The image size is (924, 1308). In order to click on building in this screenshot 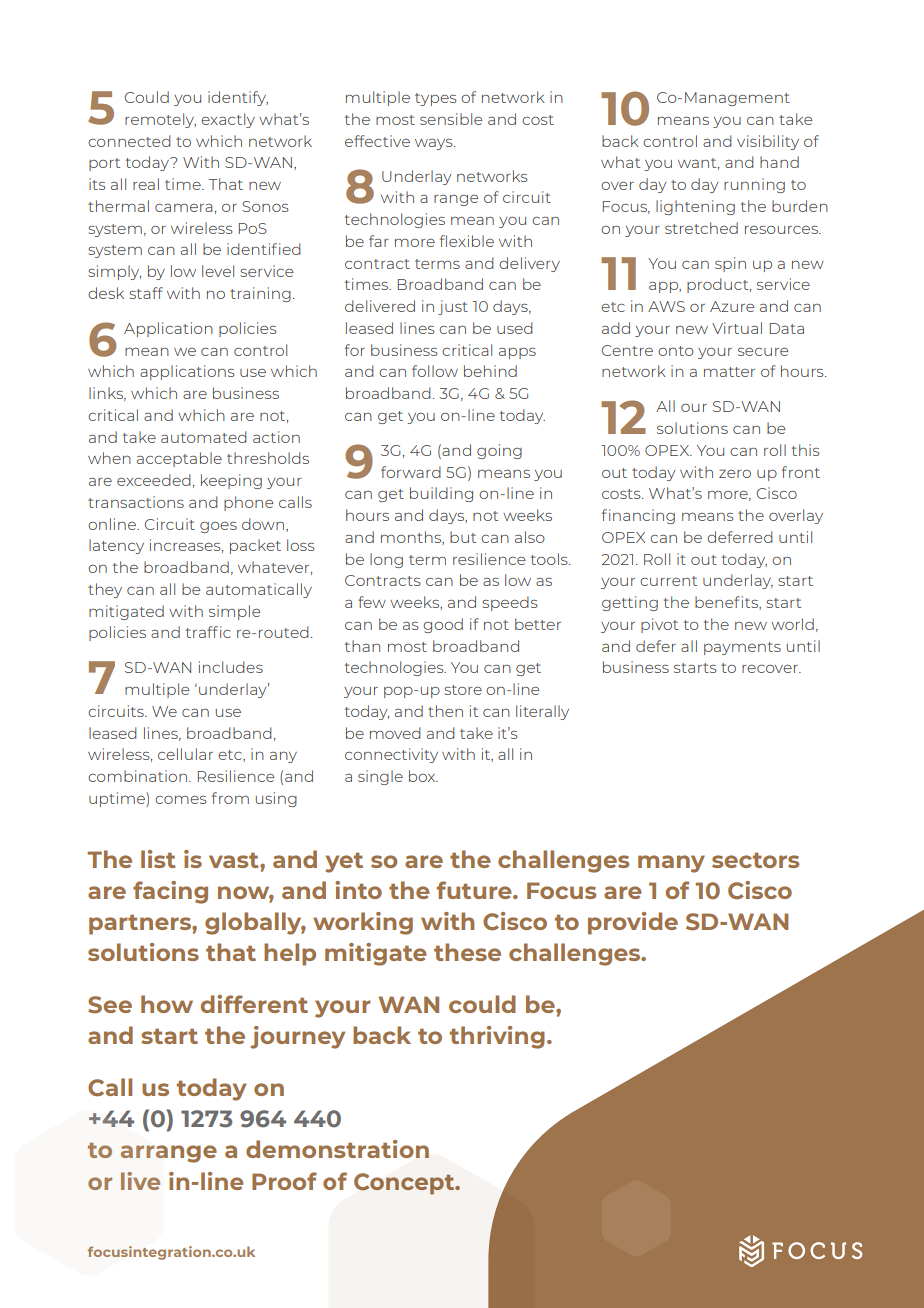, I will do `click(441, 494)`.
